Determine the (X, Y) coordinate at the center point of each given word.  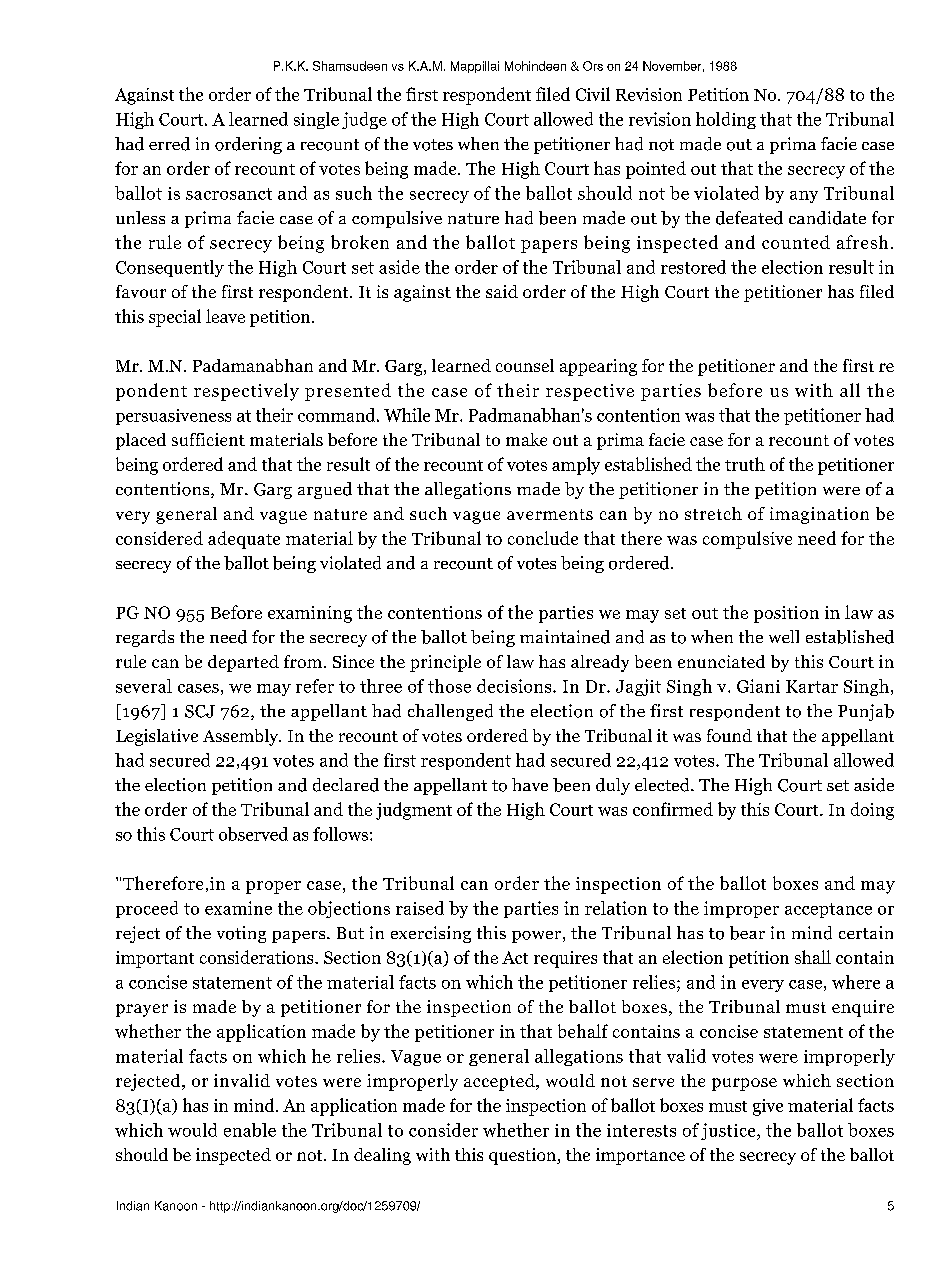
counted (796, 242)
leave (225, 316)
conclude (543, 538)
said (502, 291)
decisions (515, 686)
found (729, 735)
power (536, 937)
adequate (244, 540)
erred (169, 144)
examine (238, 908)
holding (726, 120)
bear (747, 933)
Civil (593, 94)
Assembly (242, 737)
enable (250, 1130)
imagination (819, 515)
